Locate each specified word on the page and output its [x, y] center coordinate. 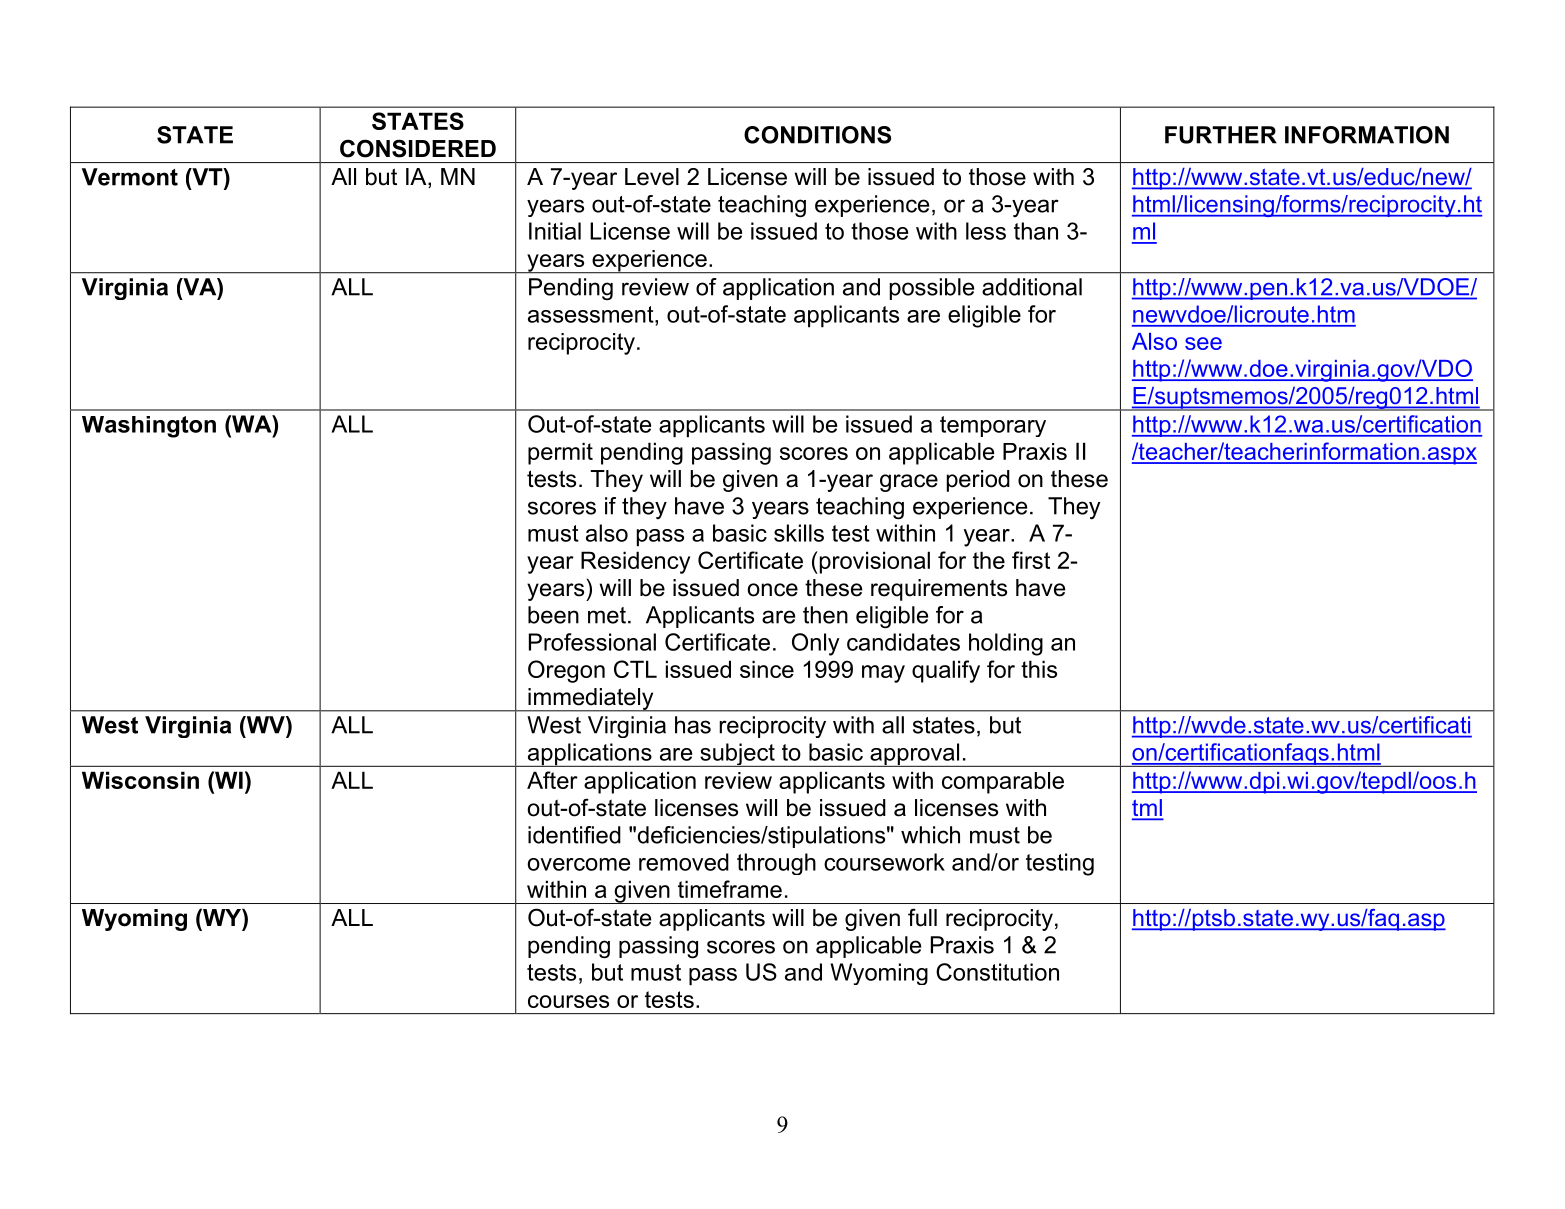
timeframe [730, 889]
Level [652, 177]
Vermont [130, 177]
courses [568, 1001]
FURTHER [1221, 135]
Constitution [997, 972]
